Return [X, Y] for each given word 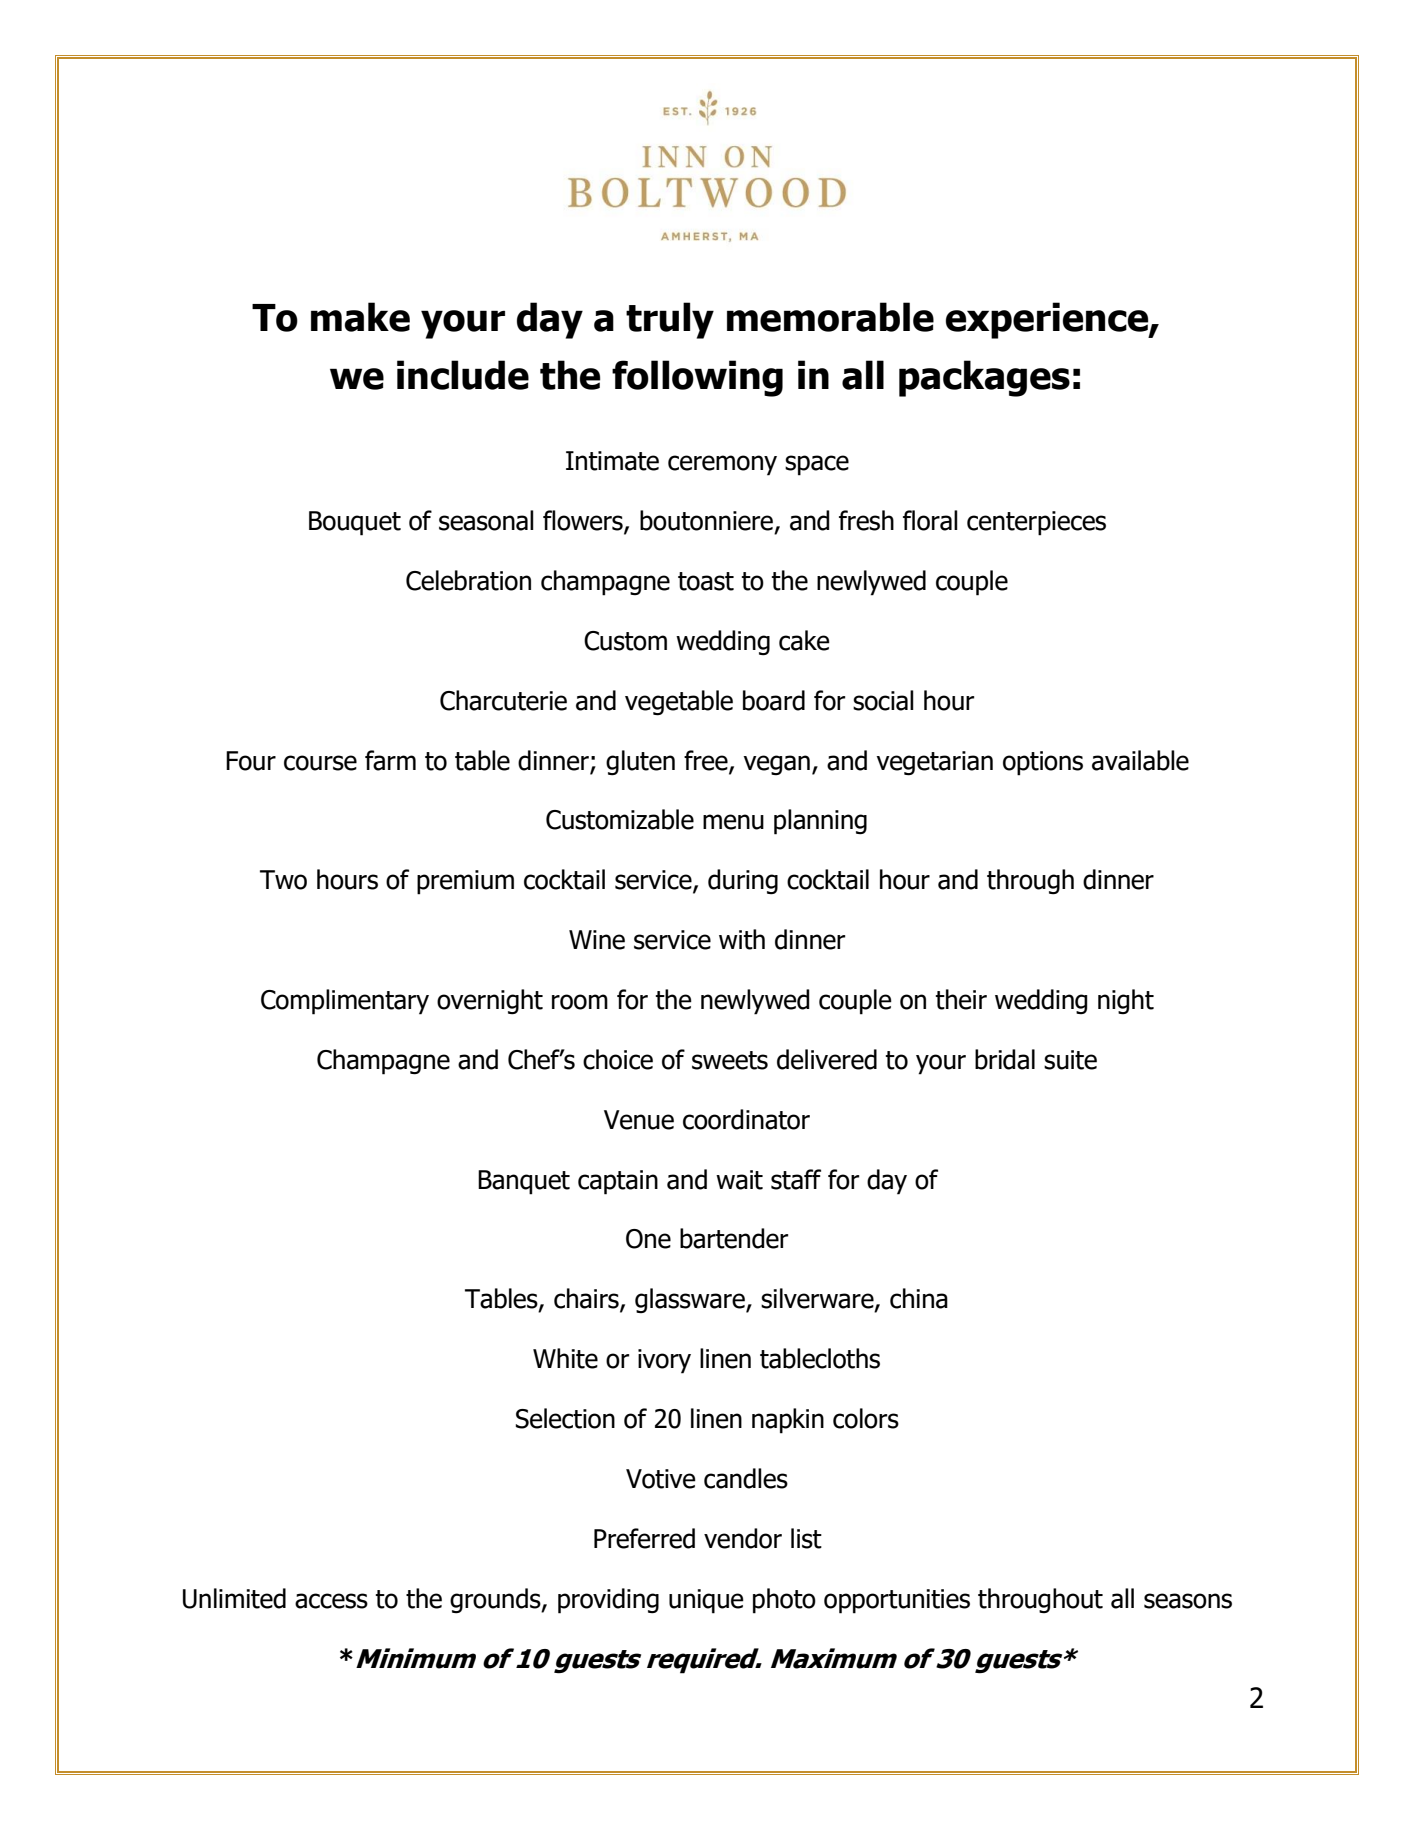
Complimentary [345, 1002]
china [919, 1298]
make [360, 317]
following [697, 378]
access [331, 1601]
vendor [743, 1538]
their [961, 999]
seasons [1188, 1601]
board [774, 700]
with [742, 939]
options [1043, 763]
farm [390, 760]
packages [984, 378]
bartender [734, 1238]
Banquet [524, 1182]
